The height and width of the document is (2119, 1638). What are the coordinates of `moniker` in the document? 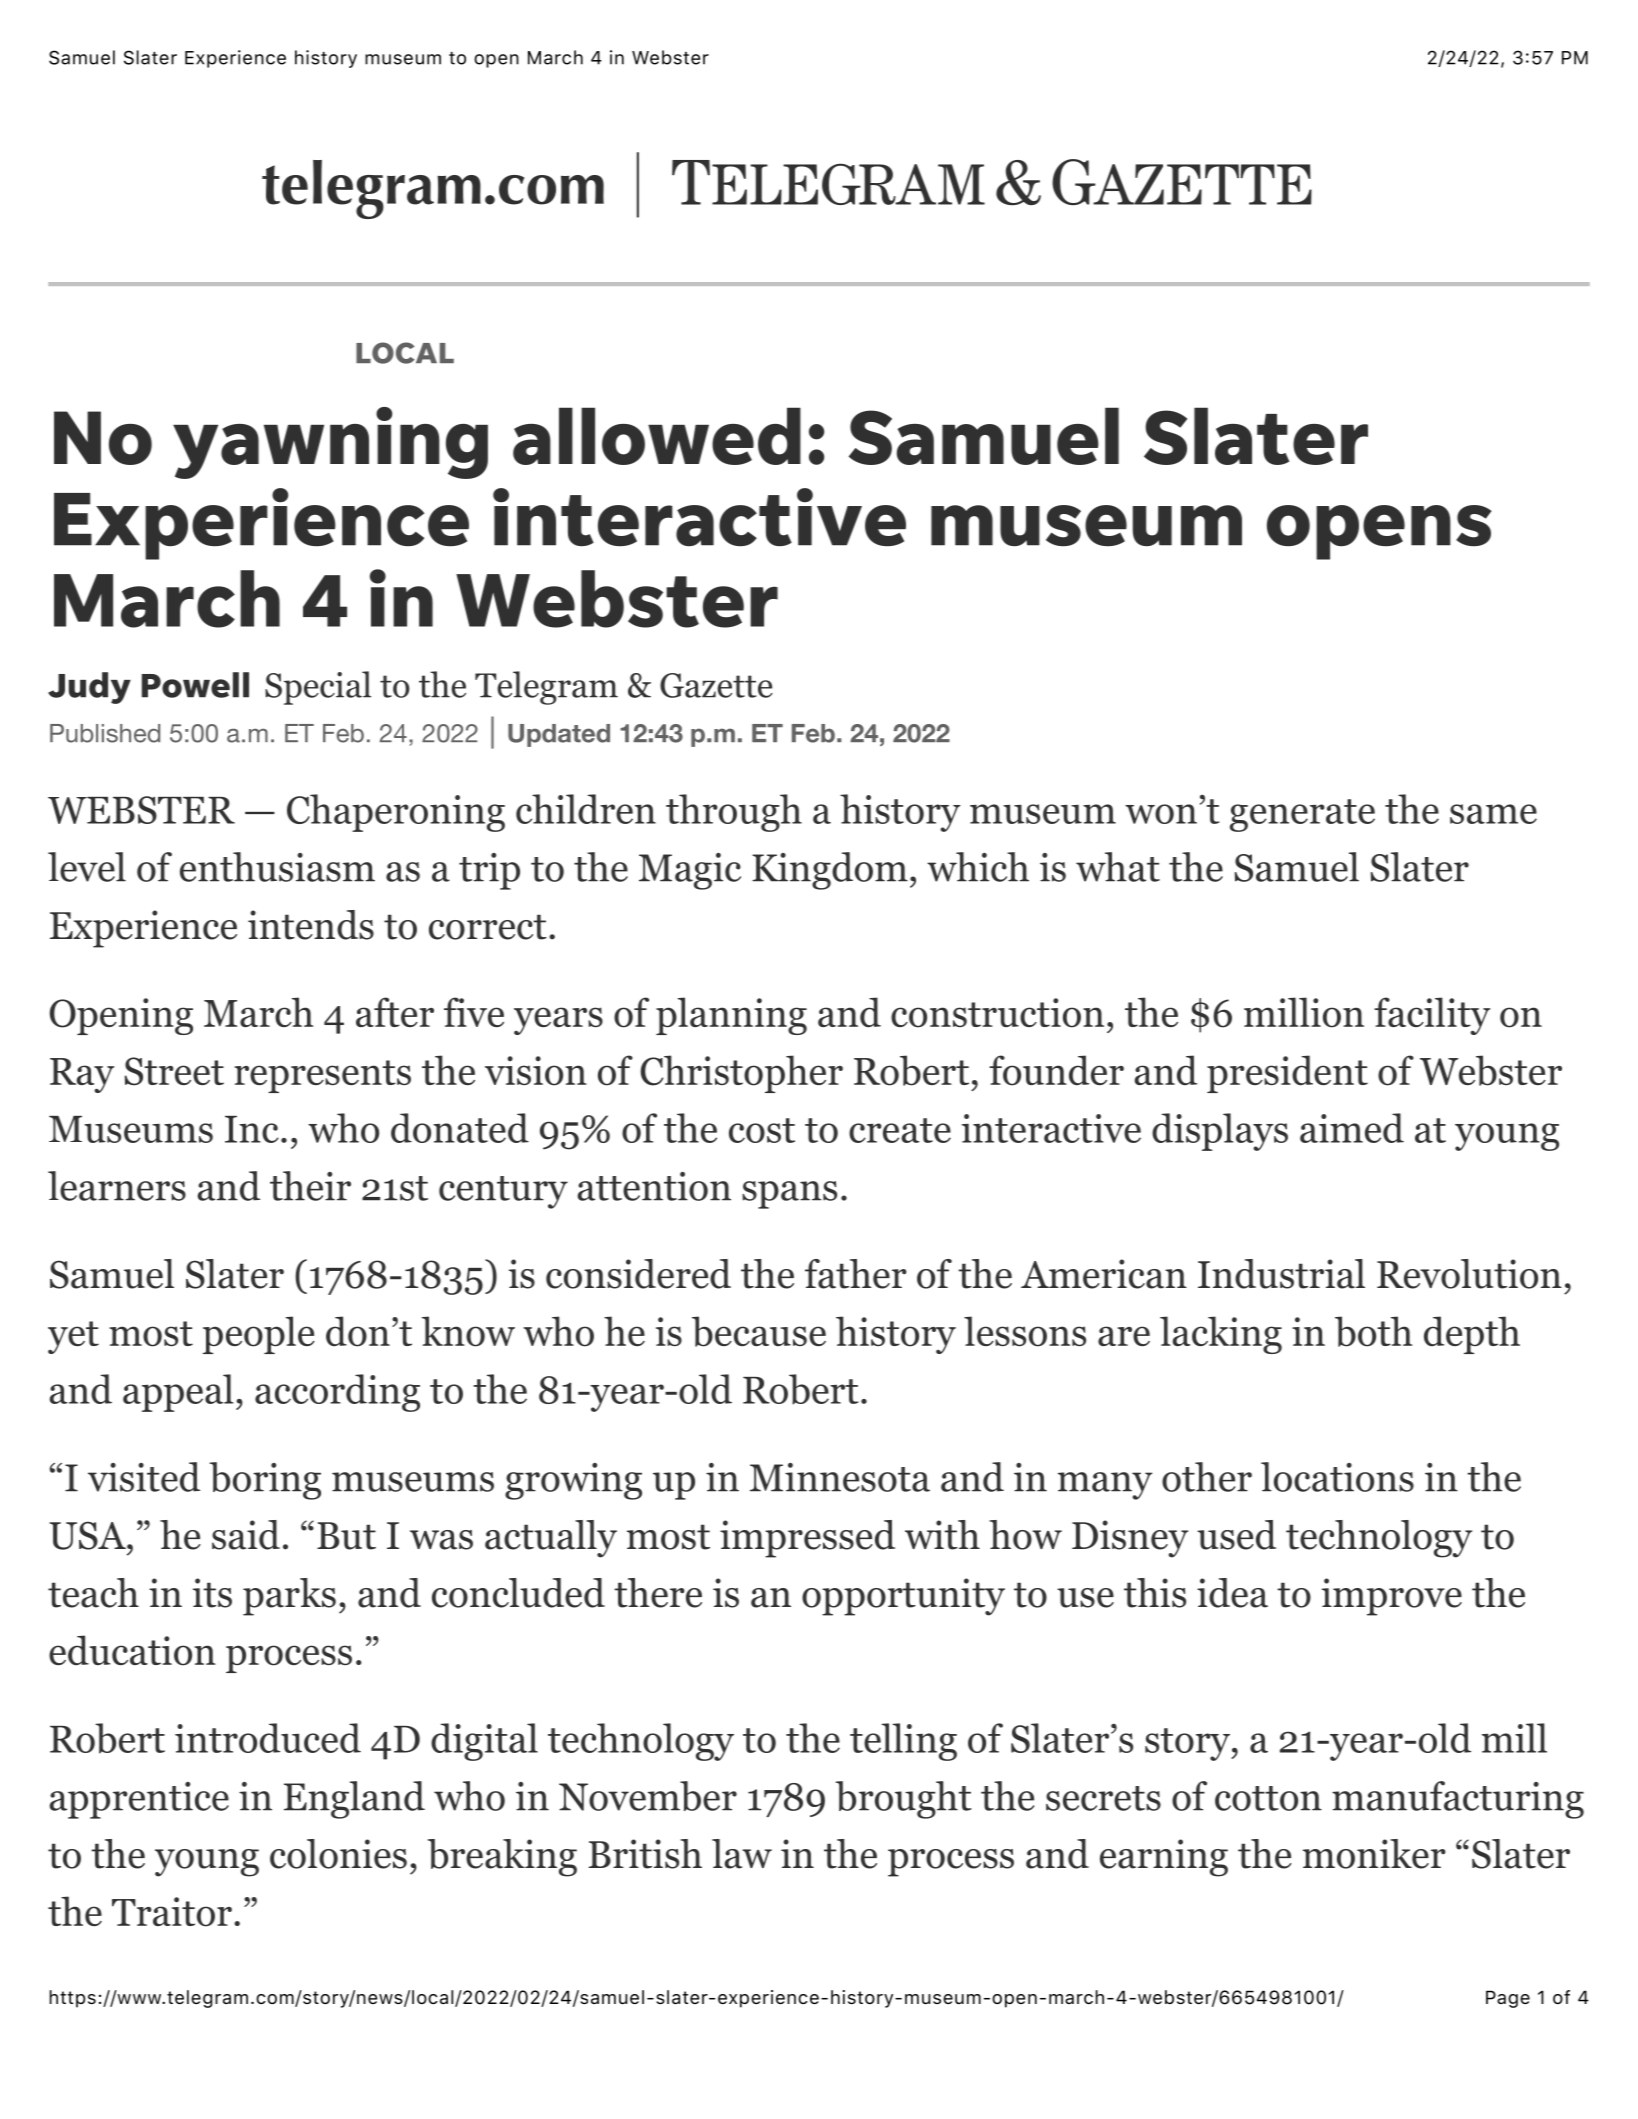 It's located at (1374, 1854).
